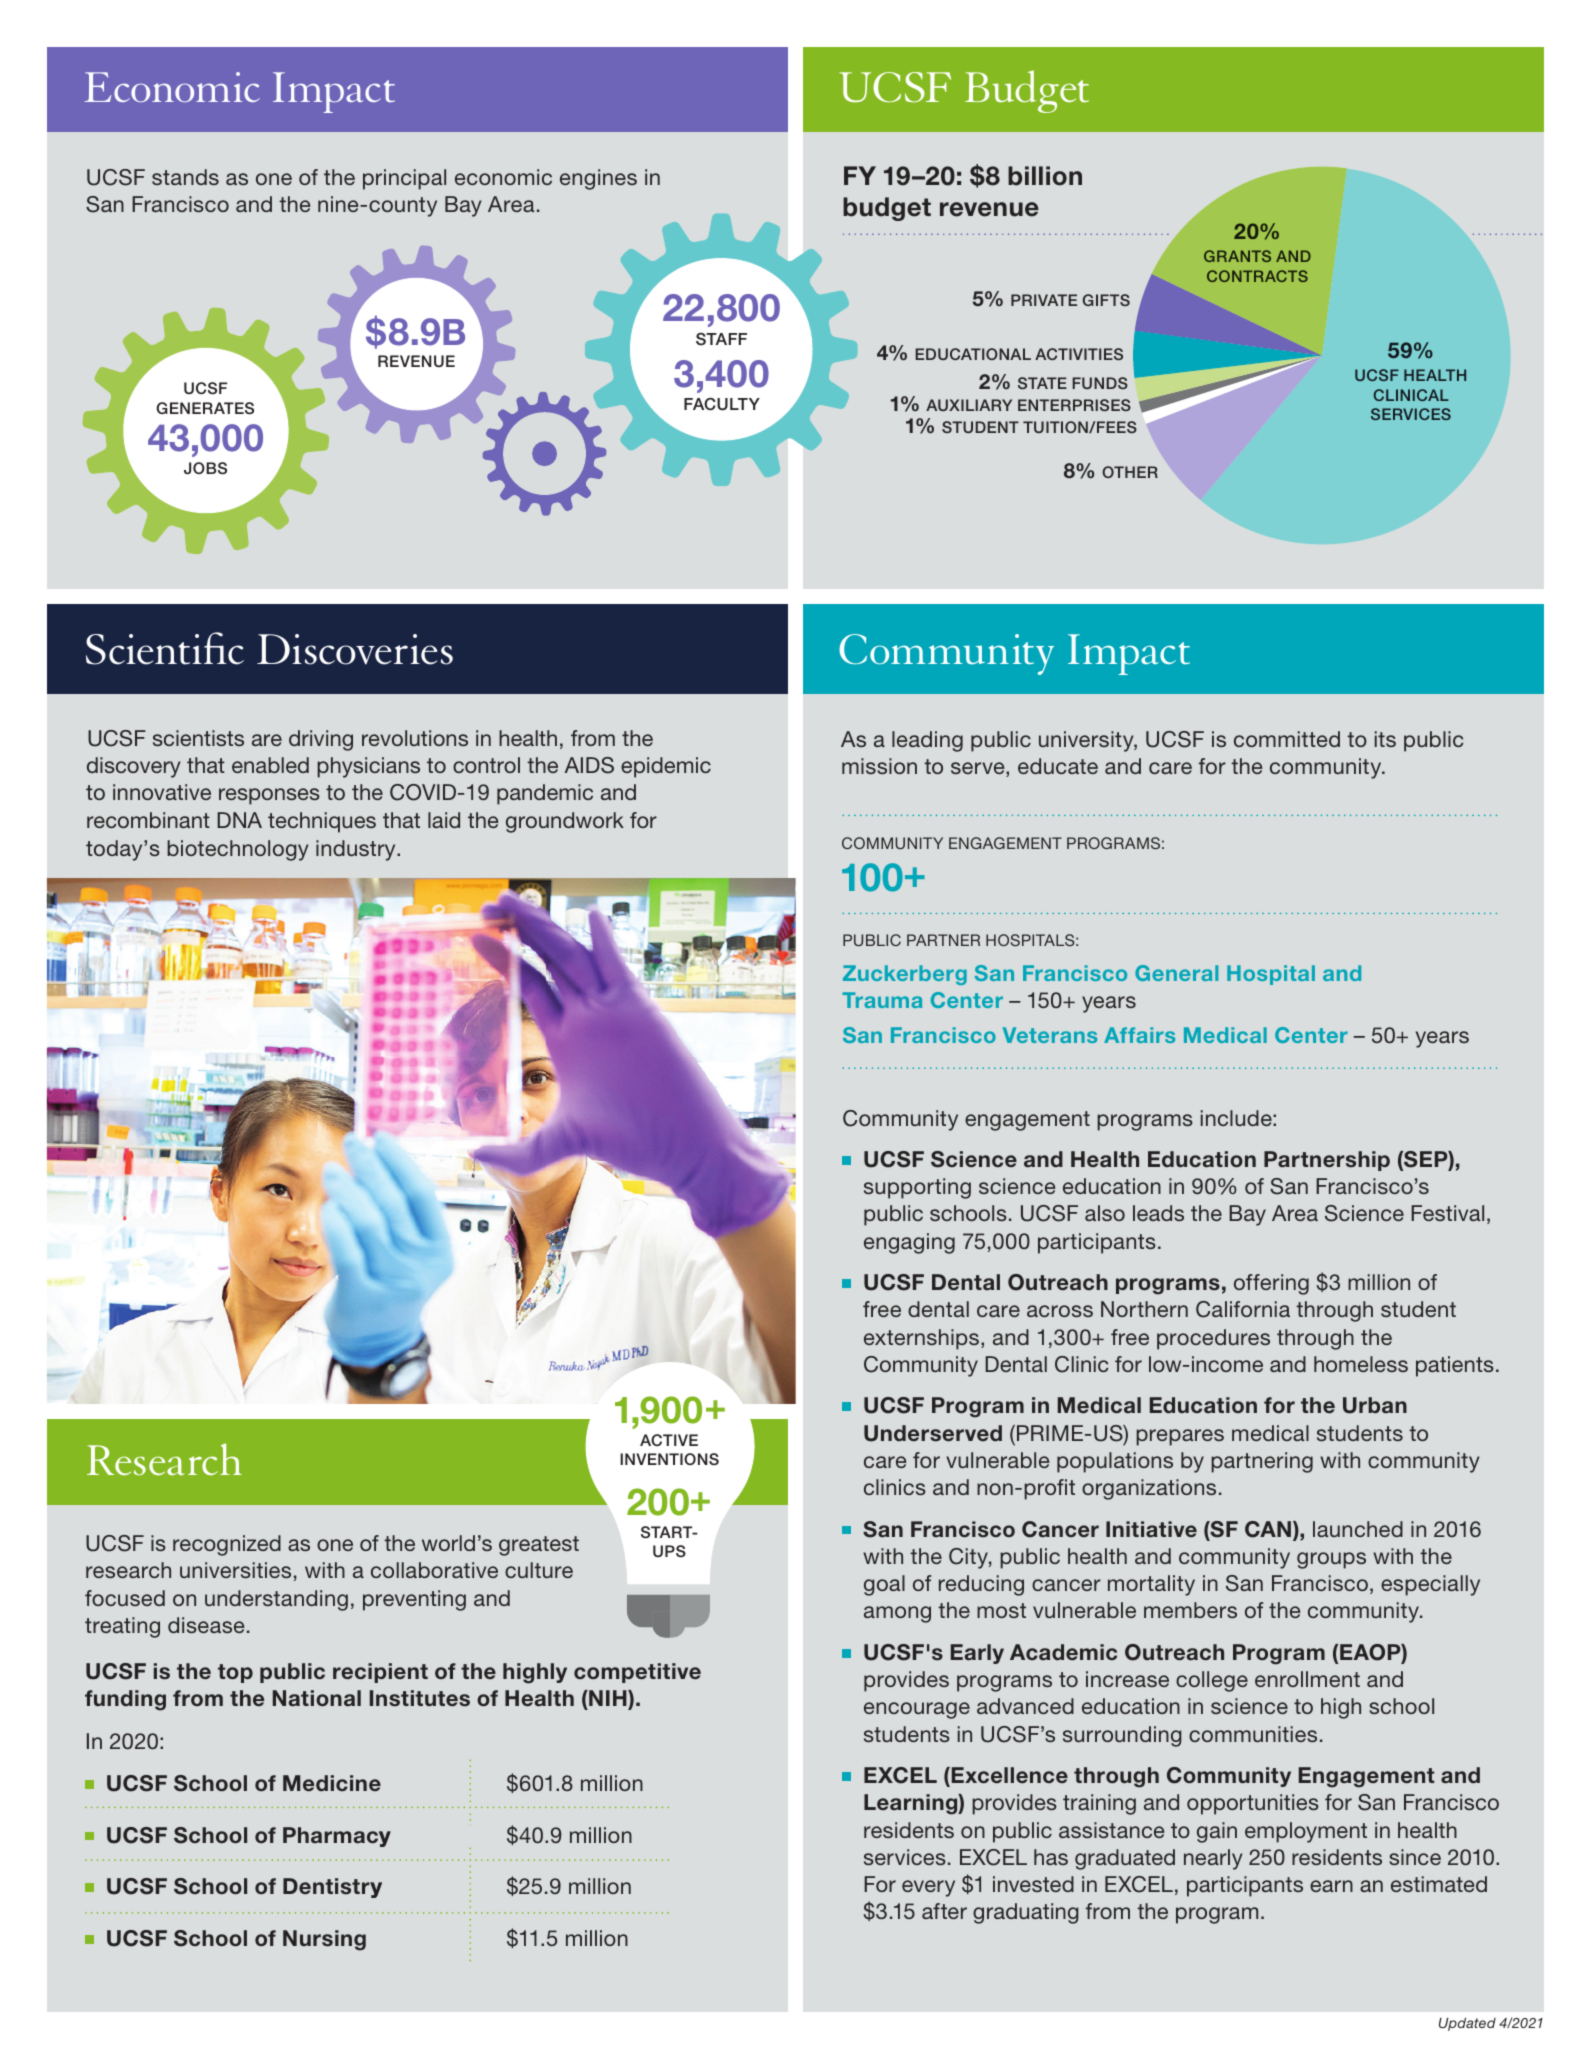 The height and width of the image is (2059, 1591). What do you see at coordinates (355, 649) in the image?
I see `Discoveries` at bounding box center [355, 649].
